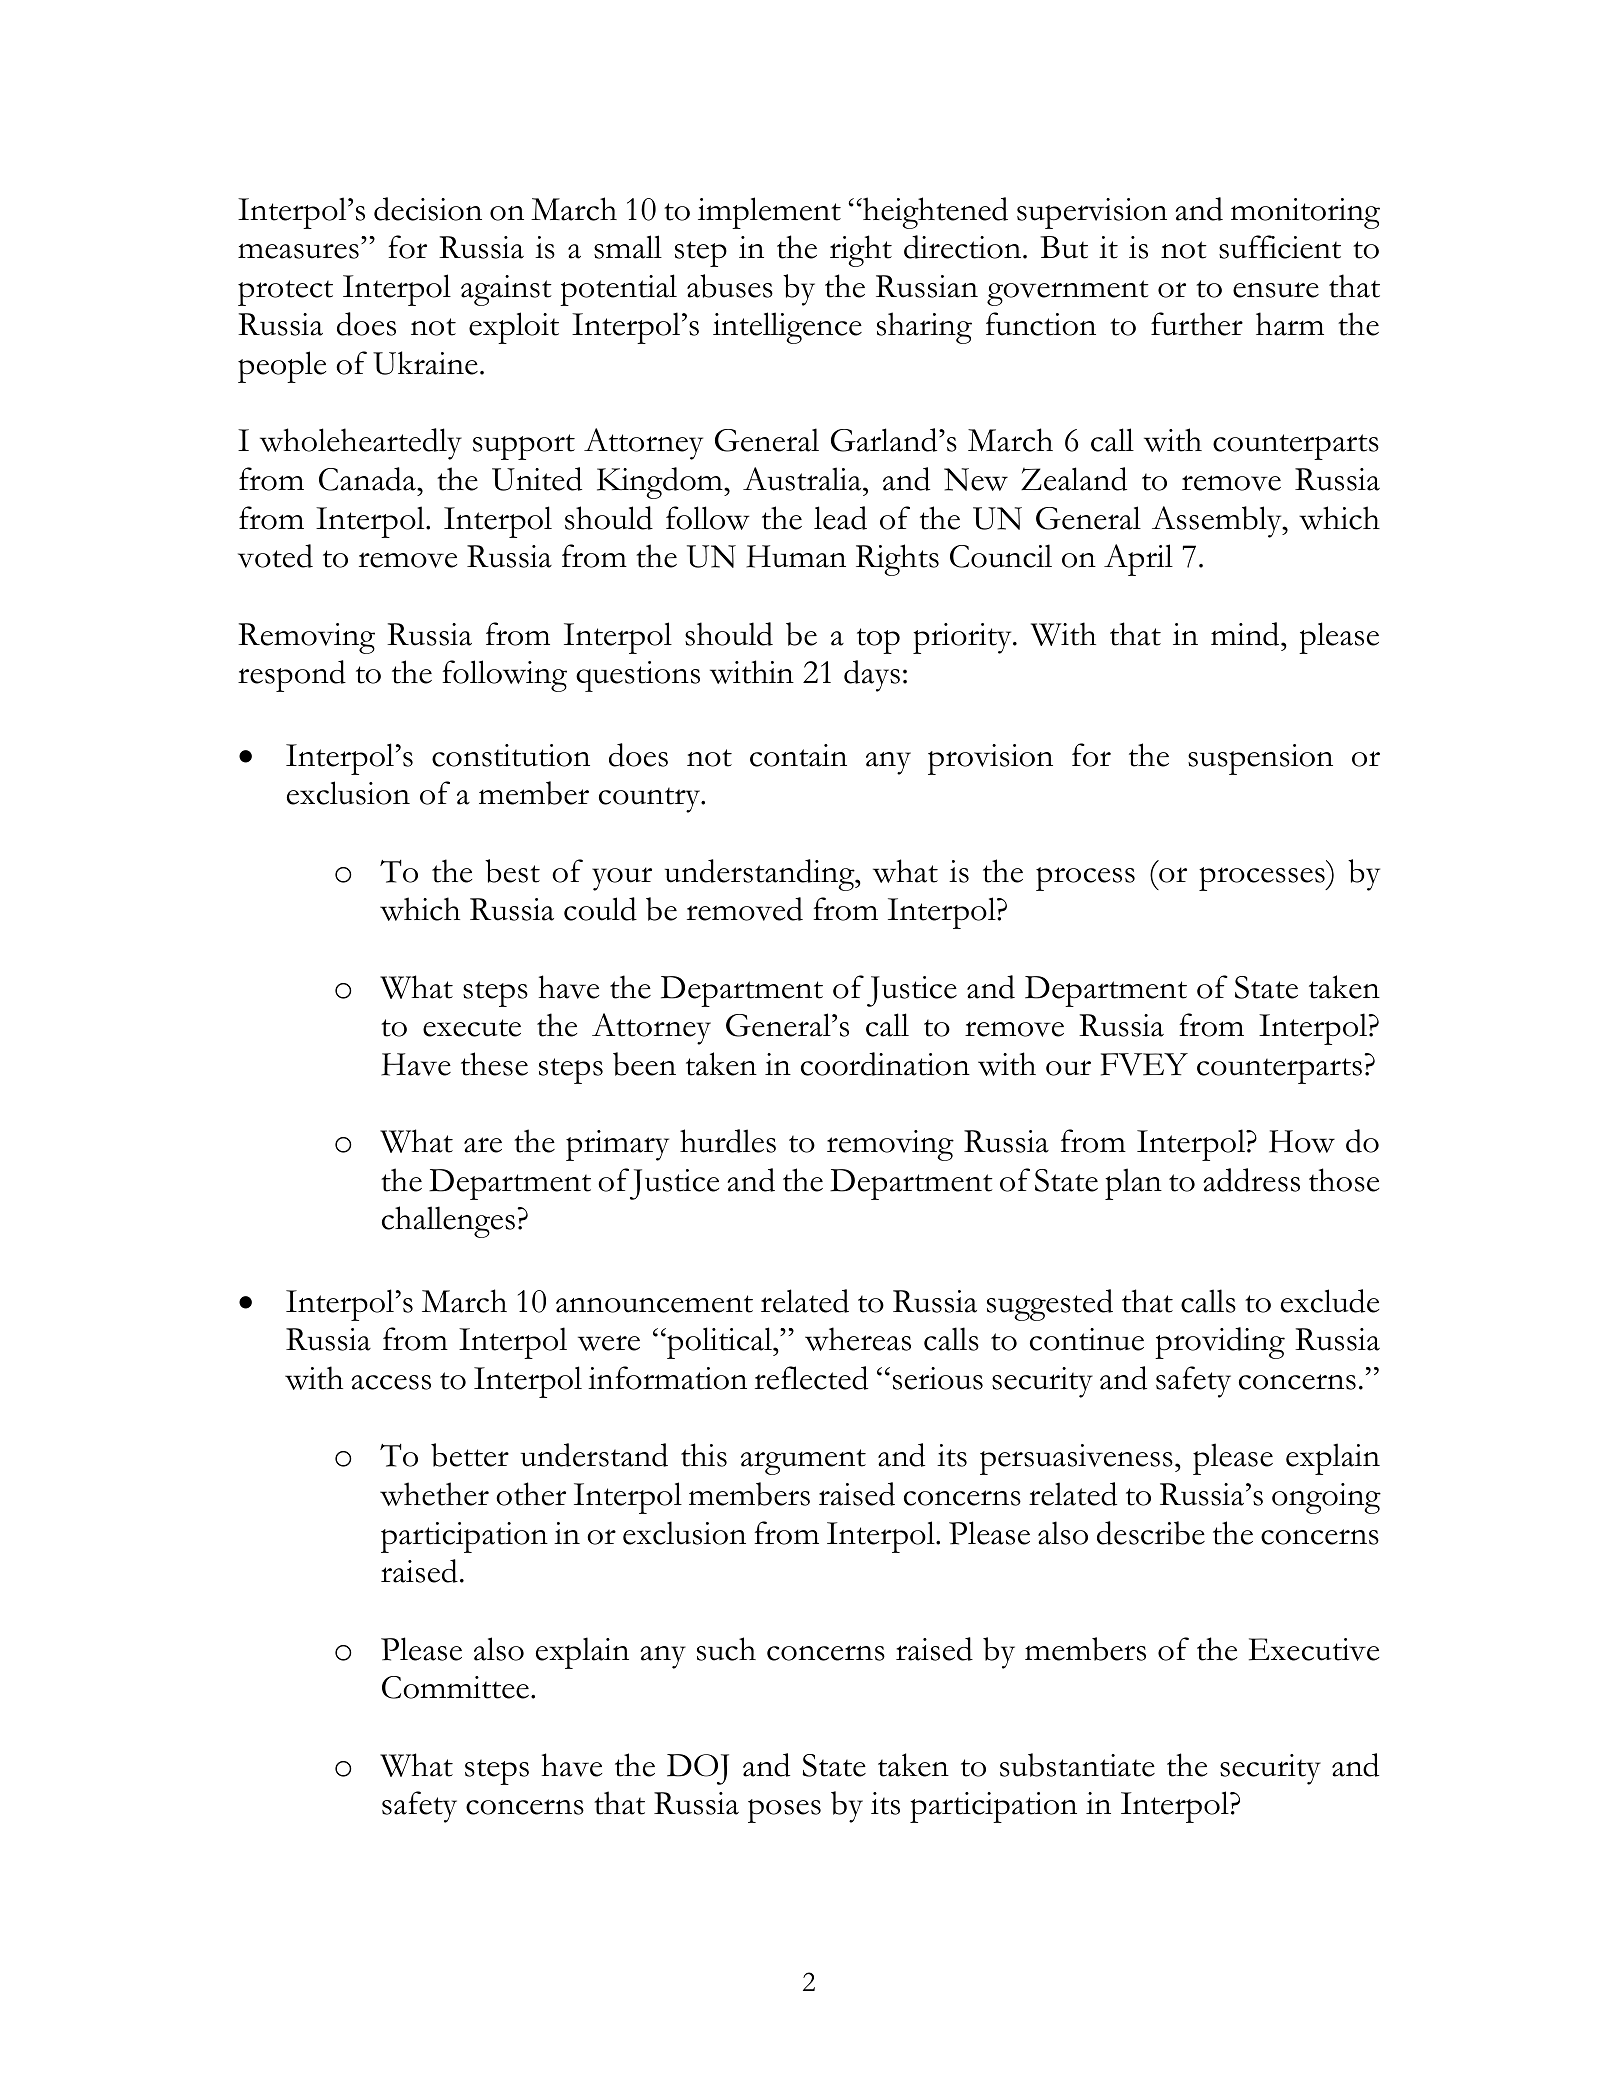 Image resolution: width=1618 pixels, height=2094 pixels. I want to click on substantiate, so click(1077, 1765).
